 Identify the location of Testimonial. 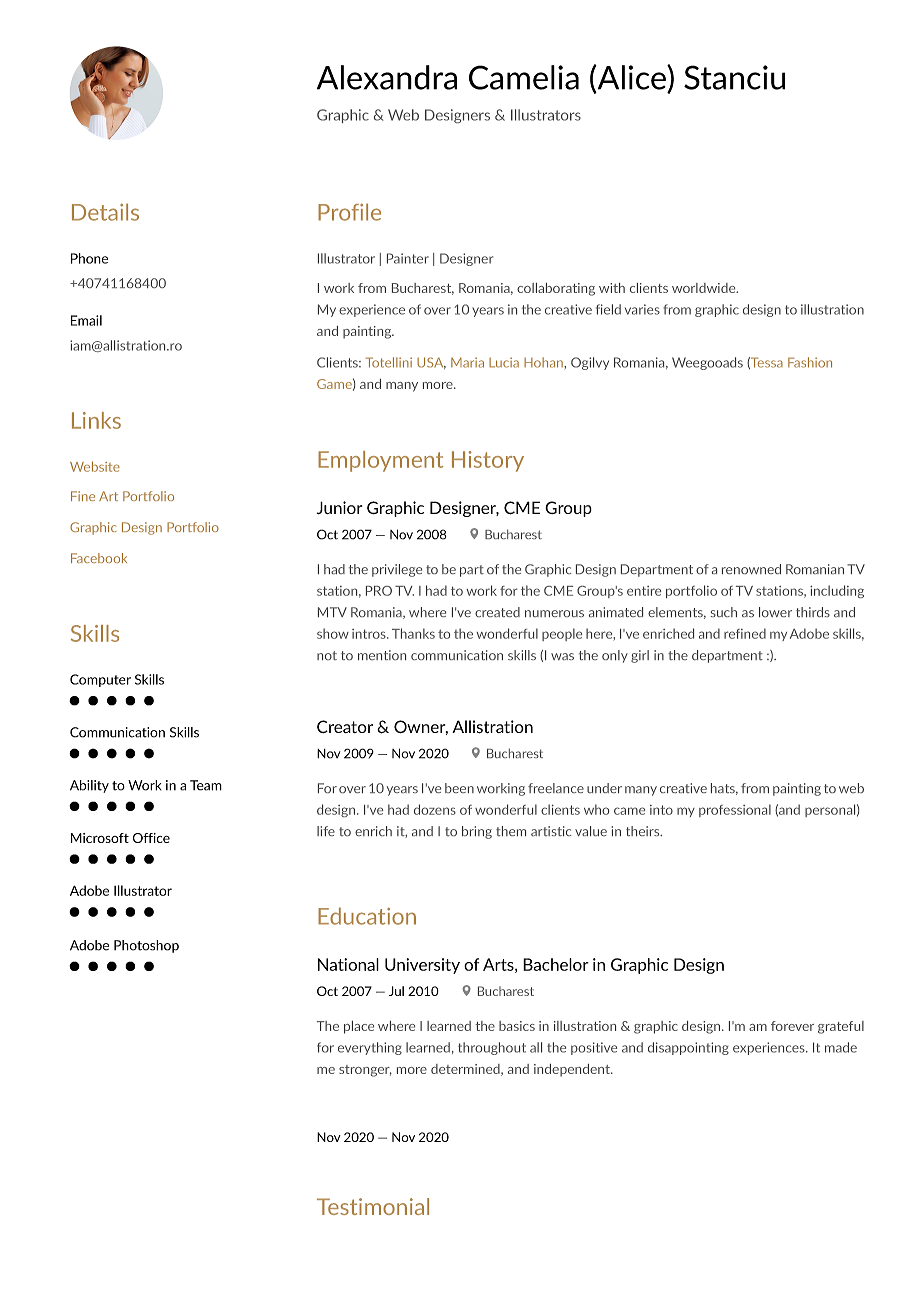
(373, 1206).
